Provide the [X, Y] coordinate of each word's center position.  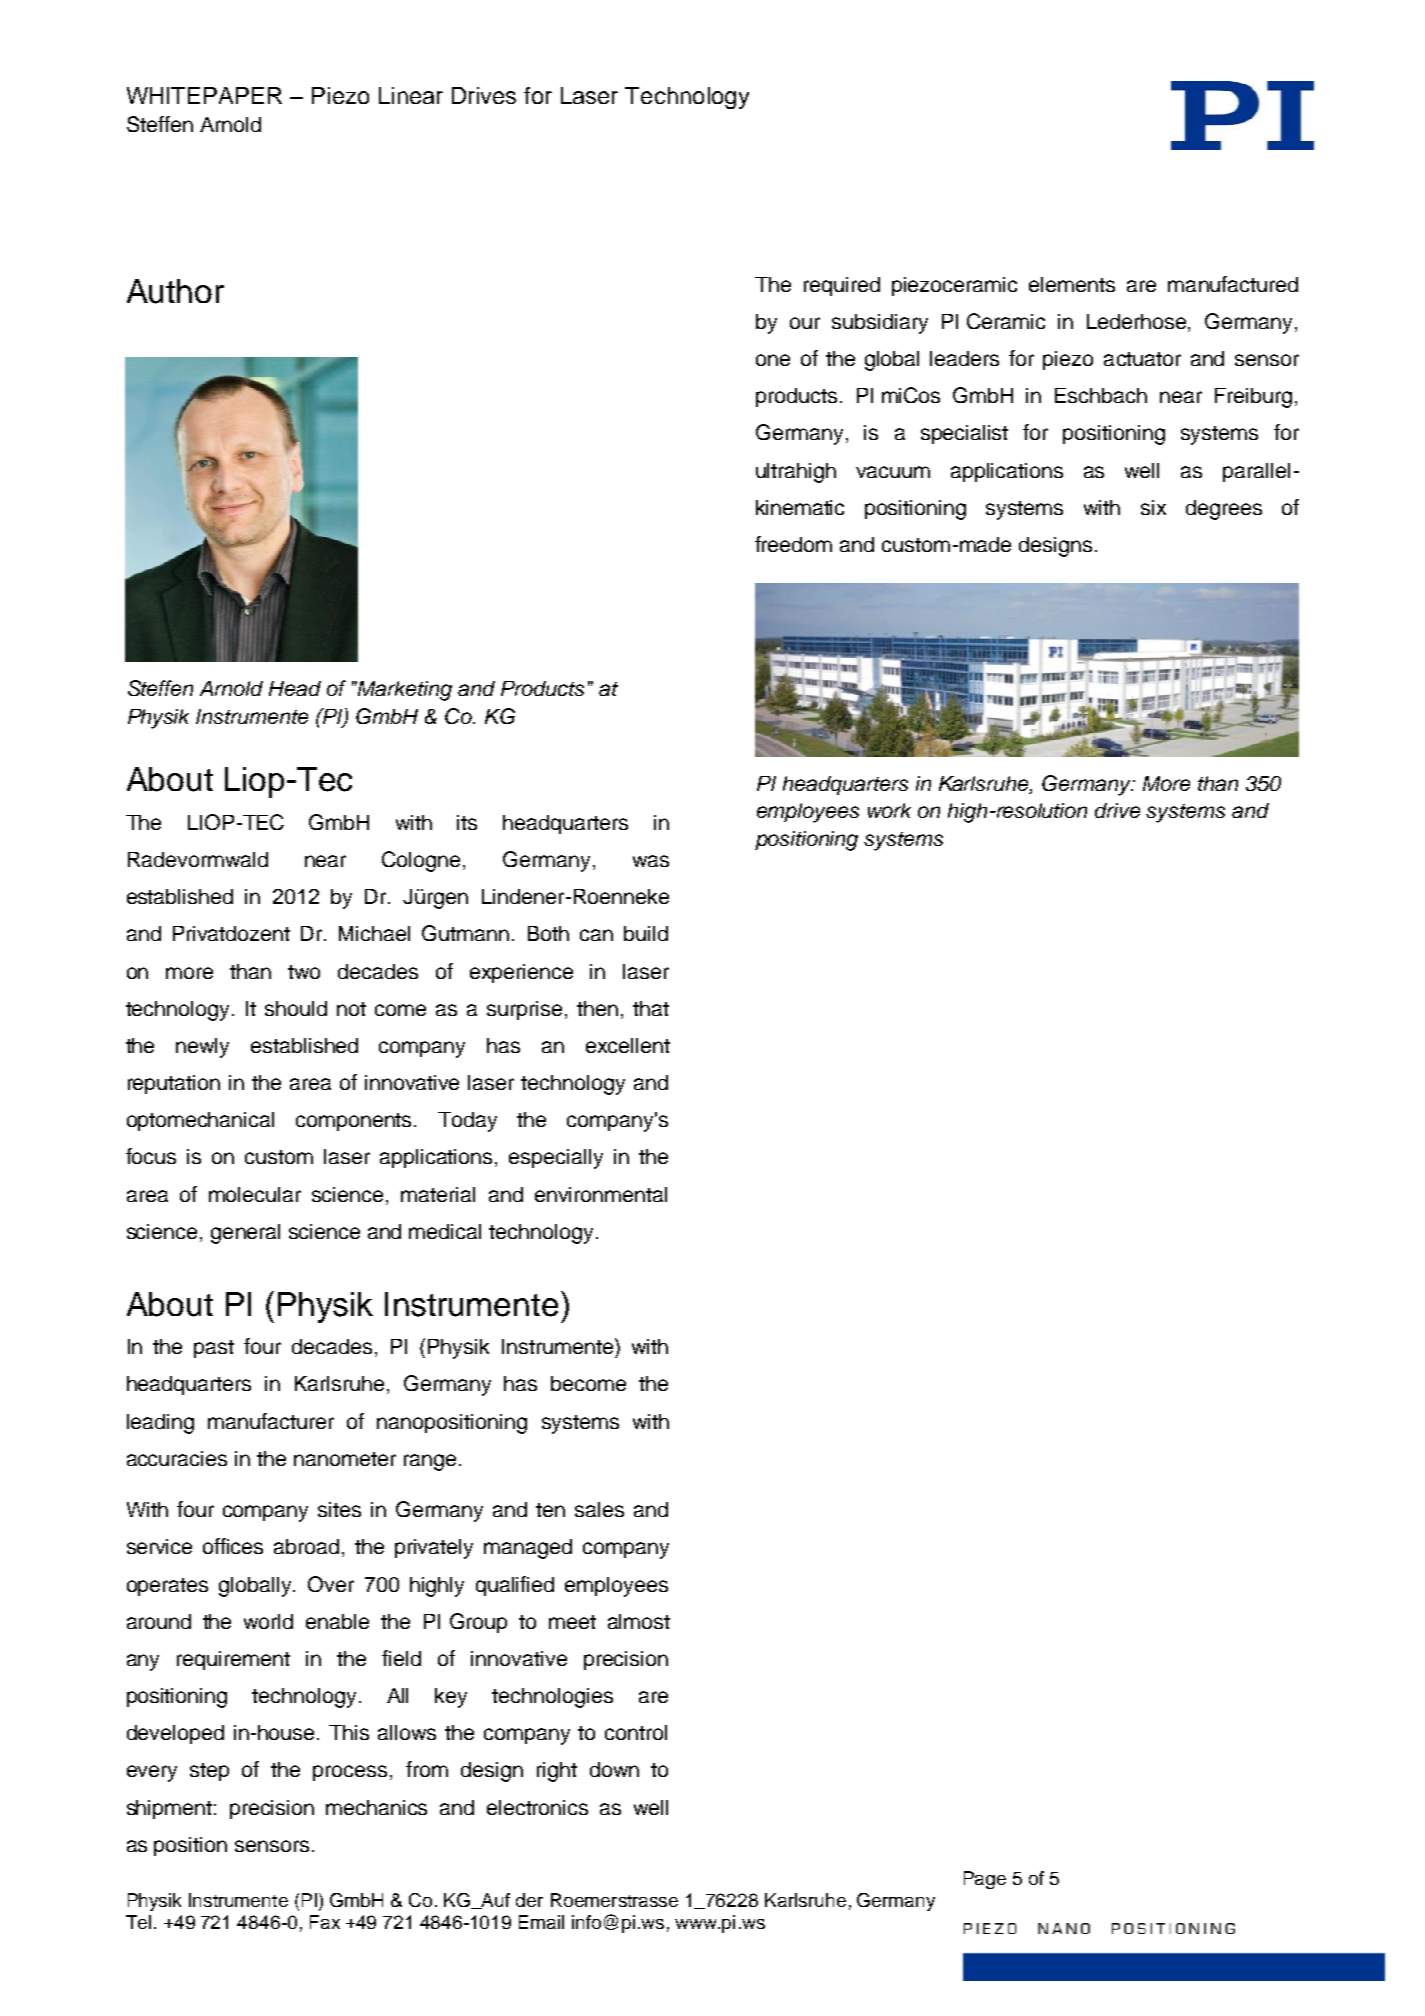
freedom [793, 544]
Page [985, 1880]
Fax [325, 1922]
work [889, 810]
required [842, 286]
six [1153, 507]
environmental [601, 1194]
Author [175, 291]
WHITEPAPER [204, 95]
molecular [255, 1194]
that [651, 1008]
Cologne [423, 861]
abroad [306, 1546]
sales [599, 1509]
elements [1072, 284]
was [651, 861]
